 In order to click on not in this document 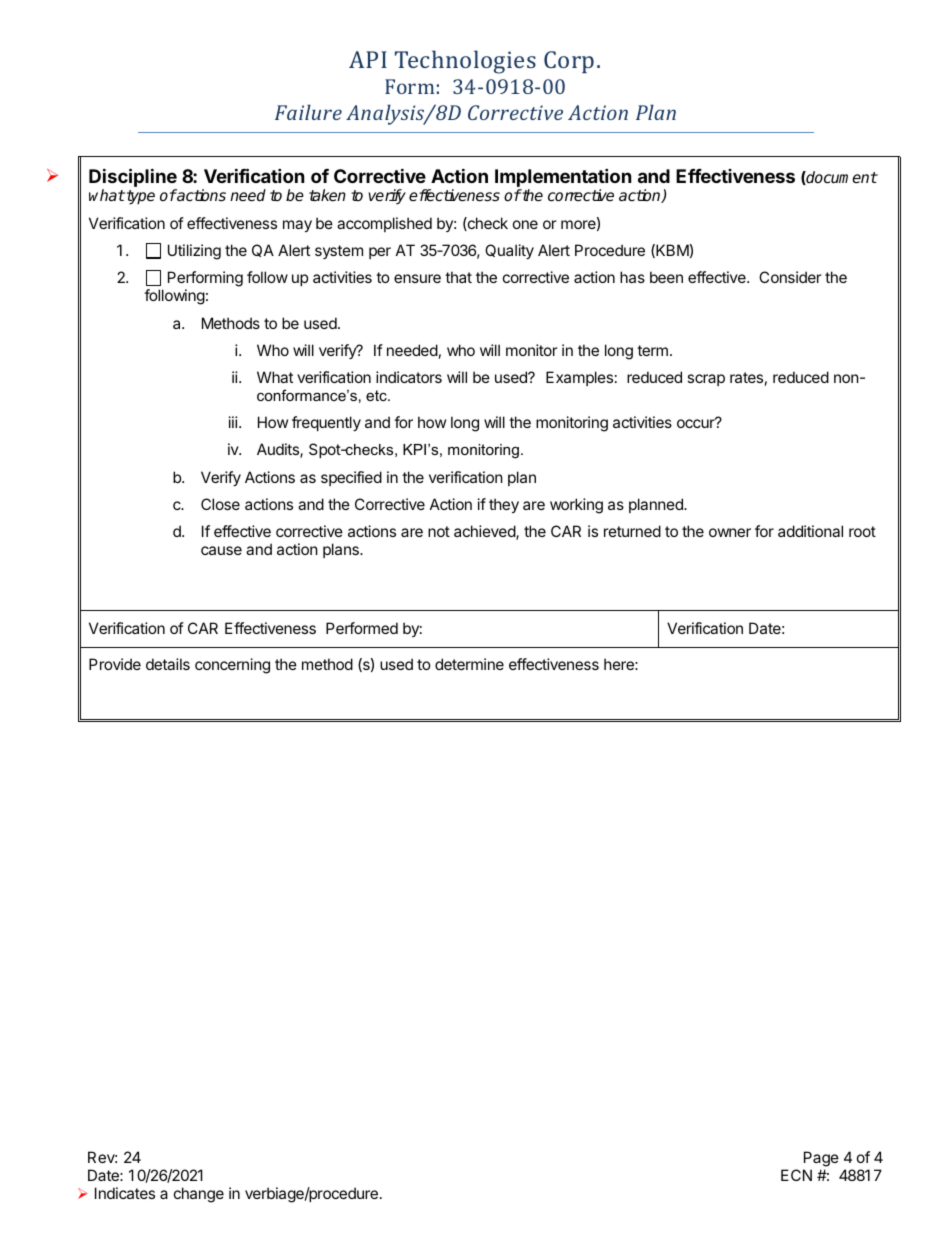, I will do `click(439, 531)`.
